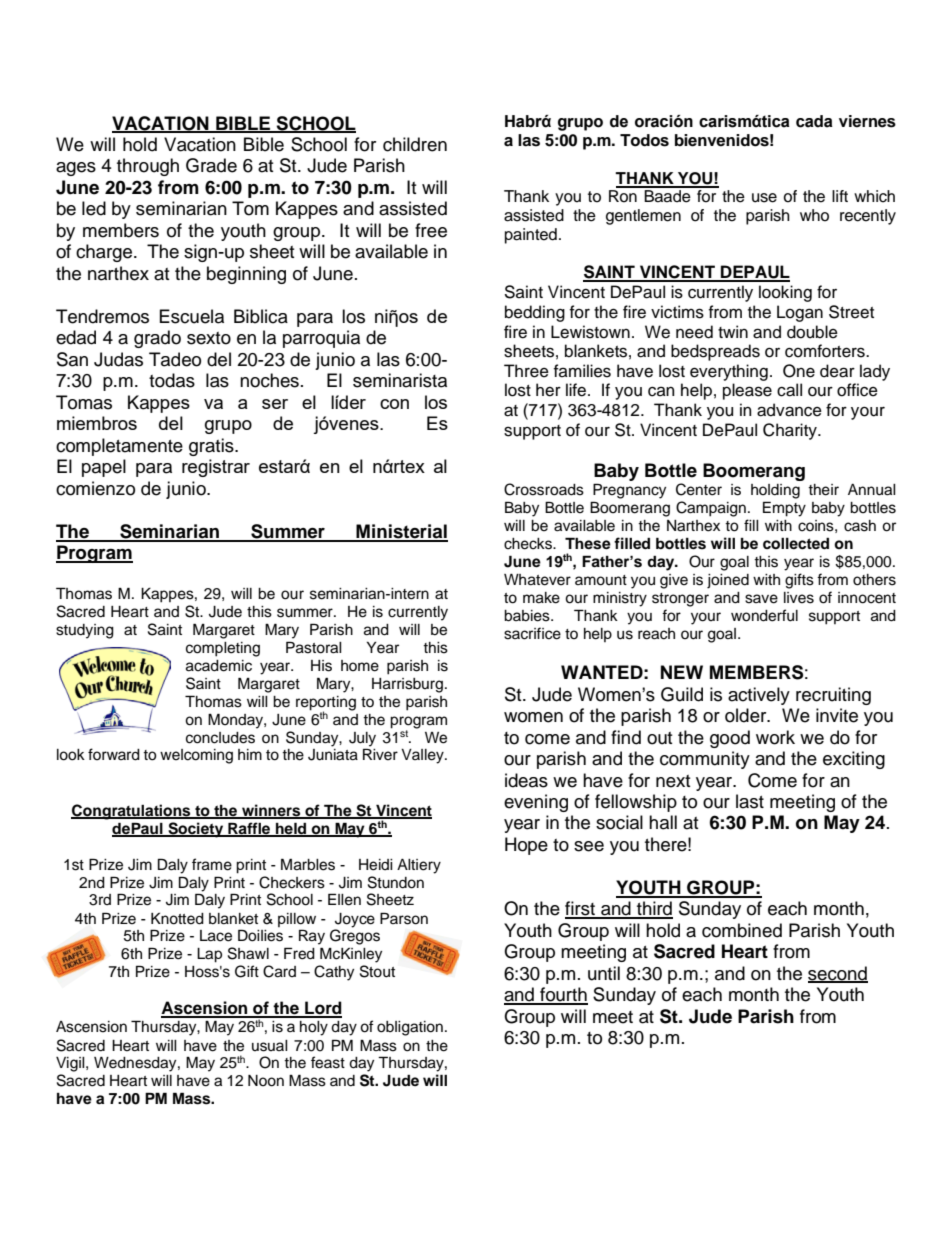 This screenshot has height=1233, width=952. I want to click on Charity, so click(791, 431).
